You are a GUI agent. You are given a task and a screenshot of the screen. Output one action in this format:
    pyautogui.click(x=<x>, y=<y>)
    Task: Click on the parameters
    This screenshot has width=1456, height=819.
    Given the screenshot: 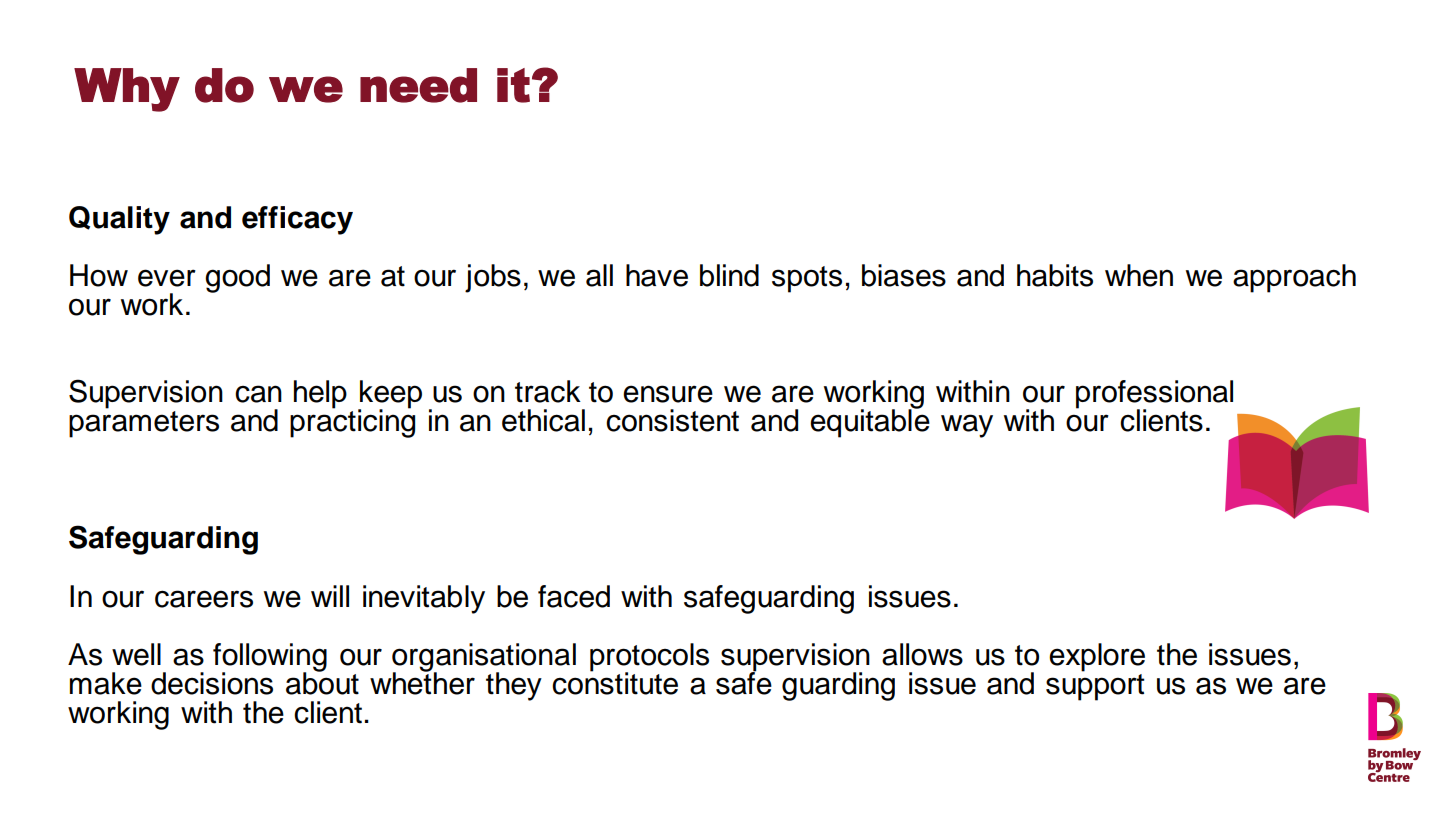 What is the action you would take?
    pyautogui.click(x=144, y=424)
